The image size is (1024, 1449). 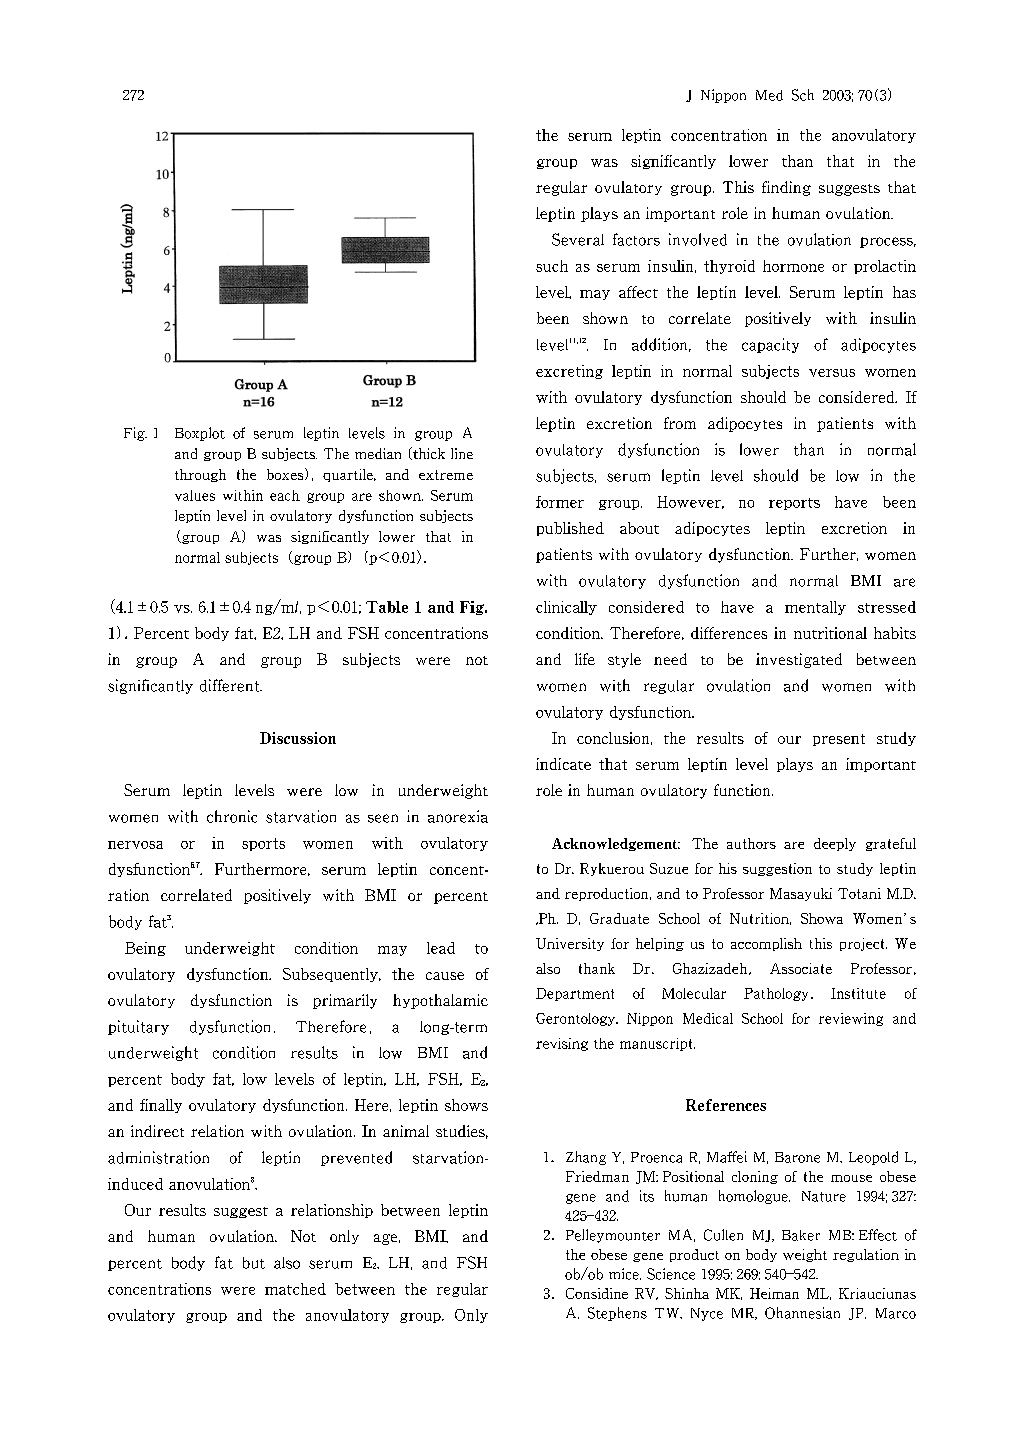 What do you see at coordinates (562, 1044) in the page?
I see `revising` at bounding box center [562, 1044].
